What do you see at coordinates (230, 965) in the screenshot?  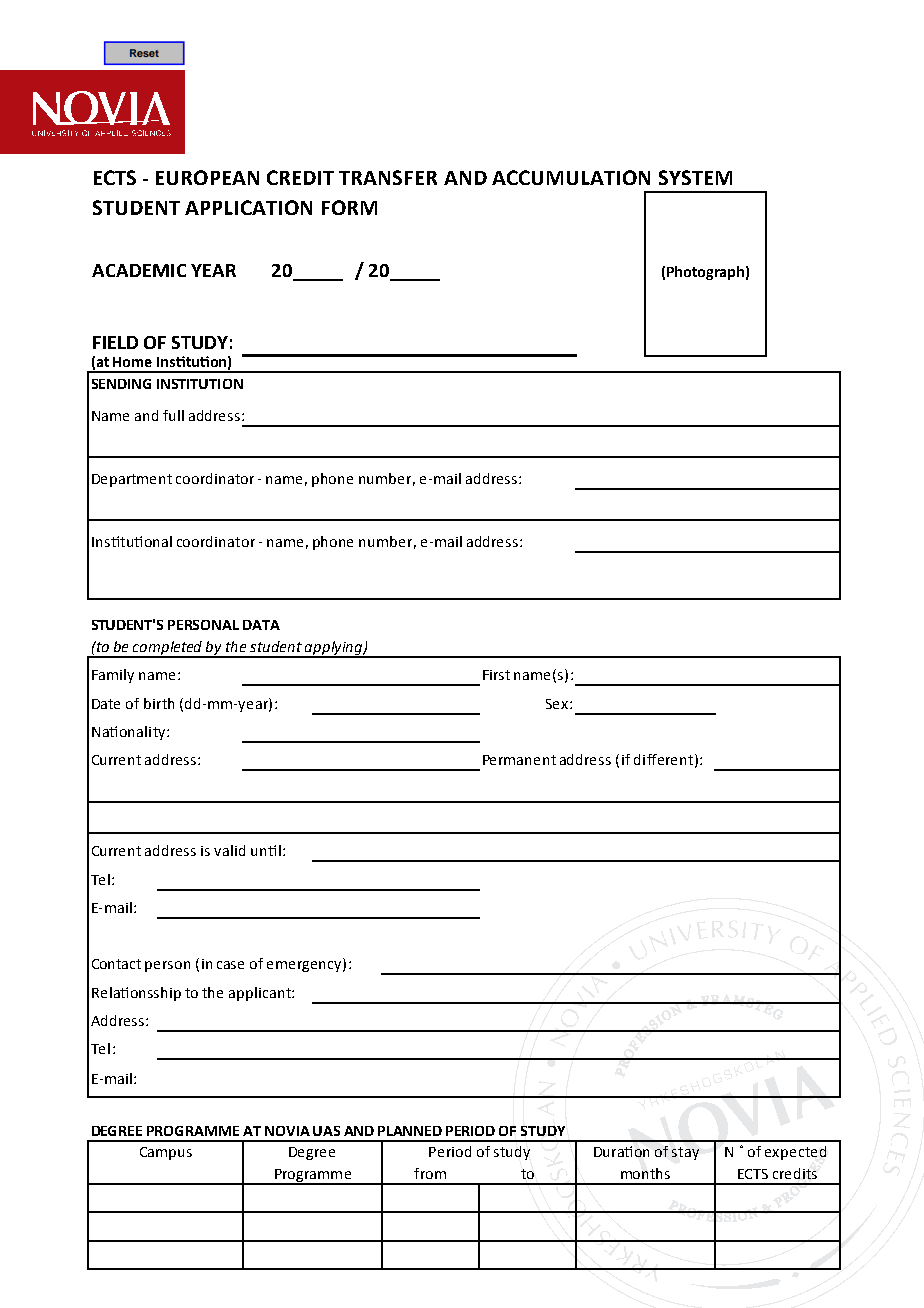 I see `case` at bounding box center [230, 965].
